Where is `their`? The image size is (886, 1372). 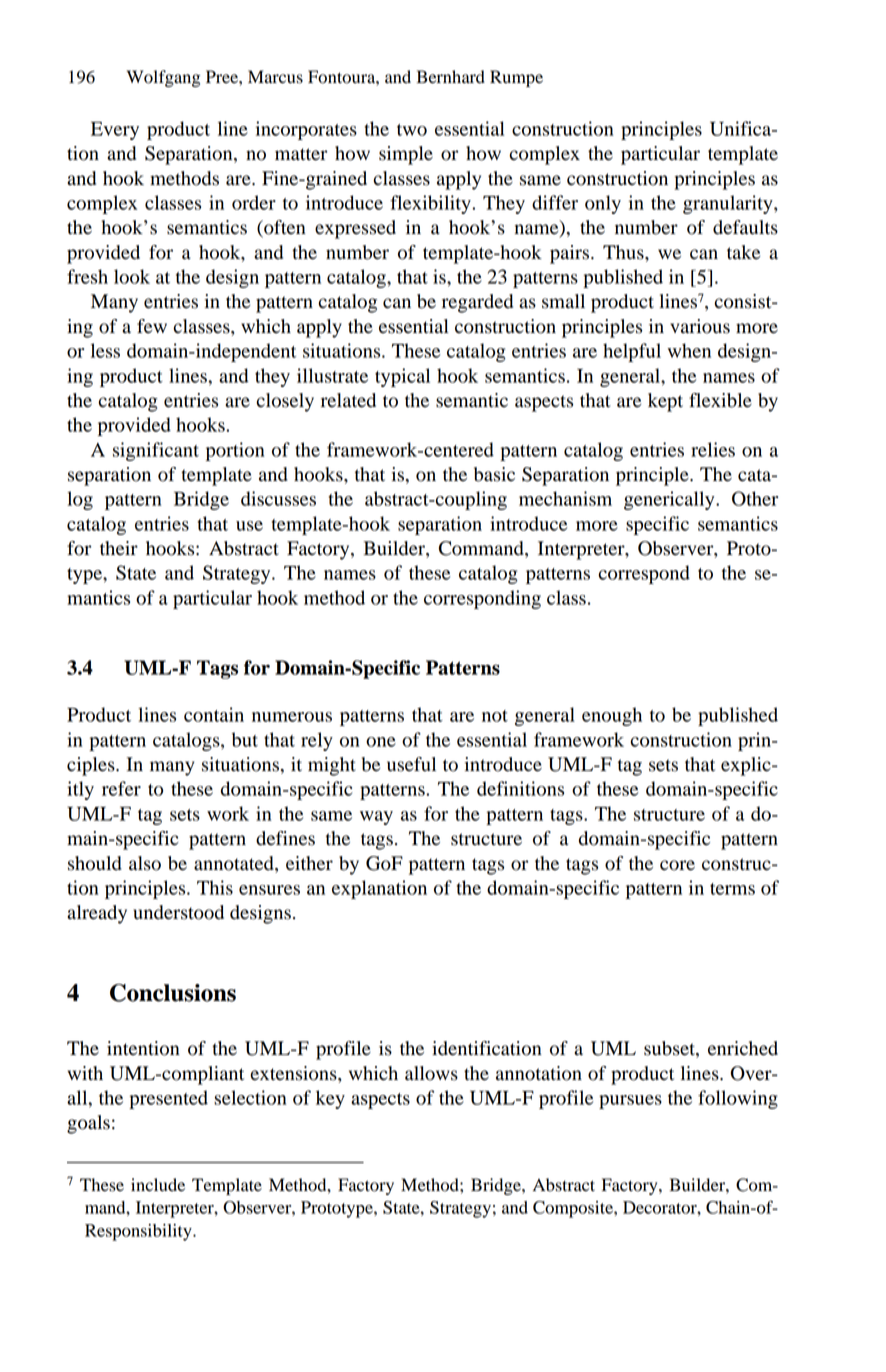 their is located at coordinates (119, 548).
